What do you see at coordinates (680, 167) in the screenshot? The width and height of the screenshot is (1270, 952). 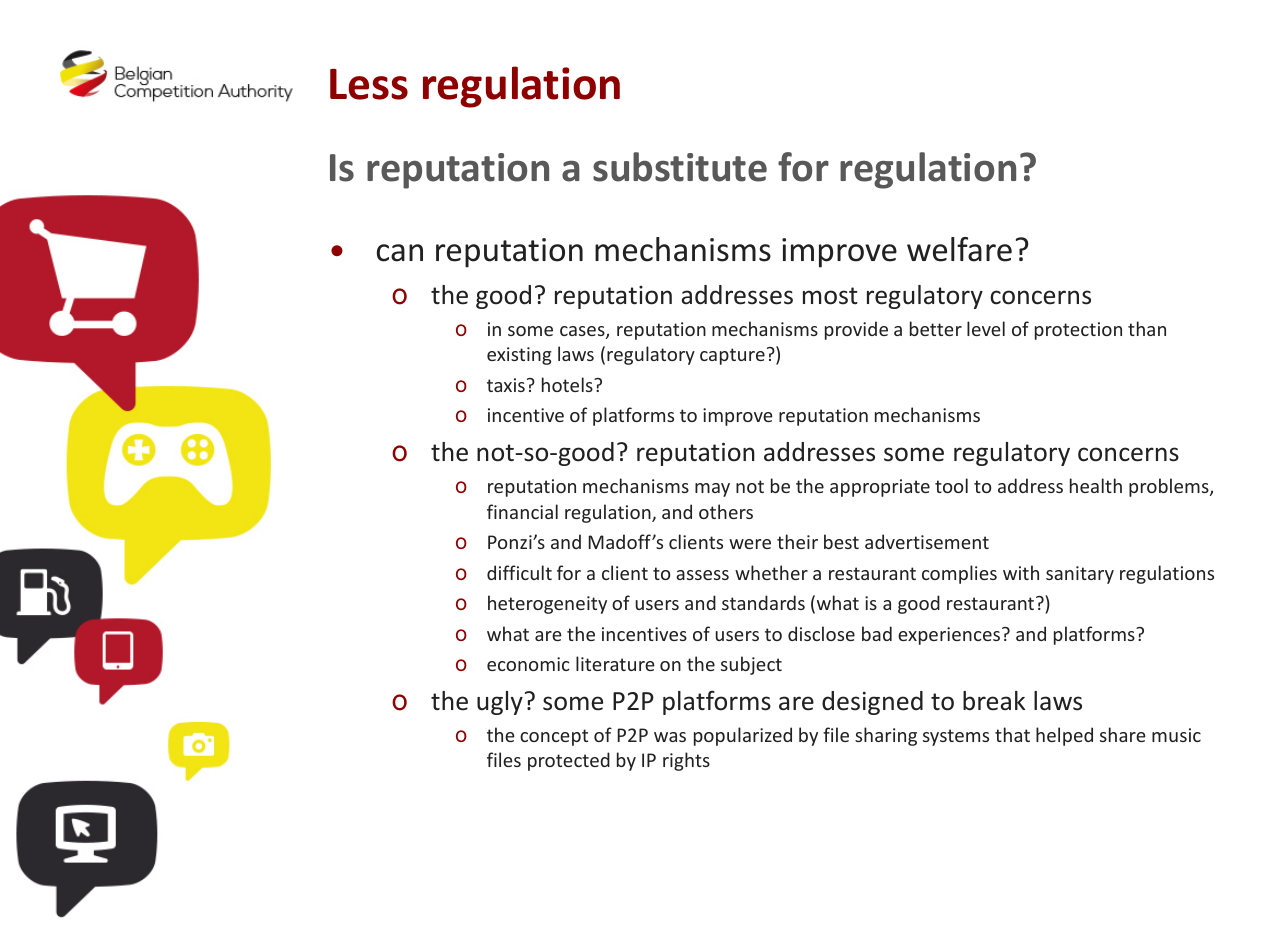 I see `substitute` at bounding box center [680, 167].
